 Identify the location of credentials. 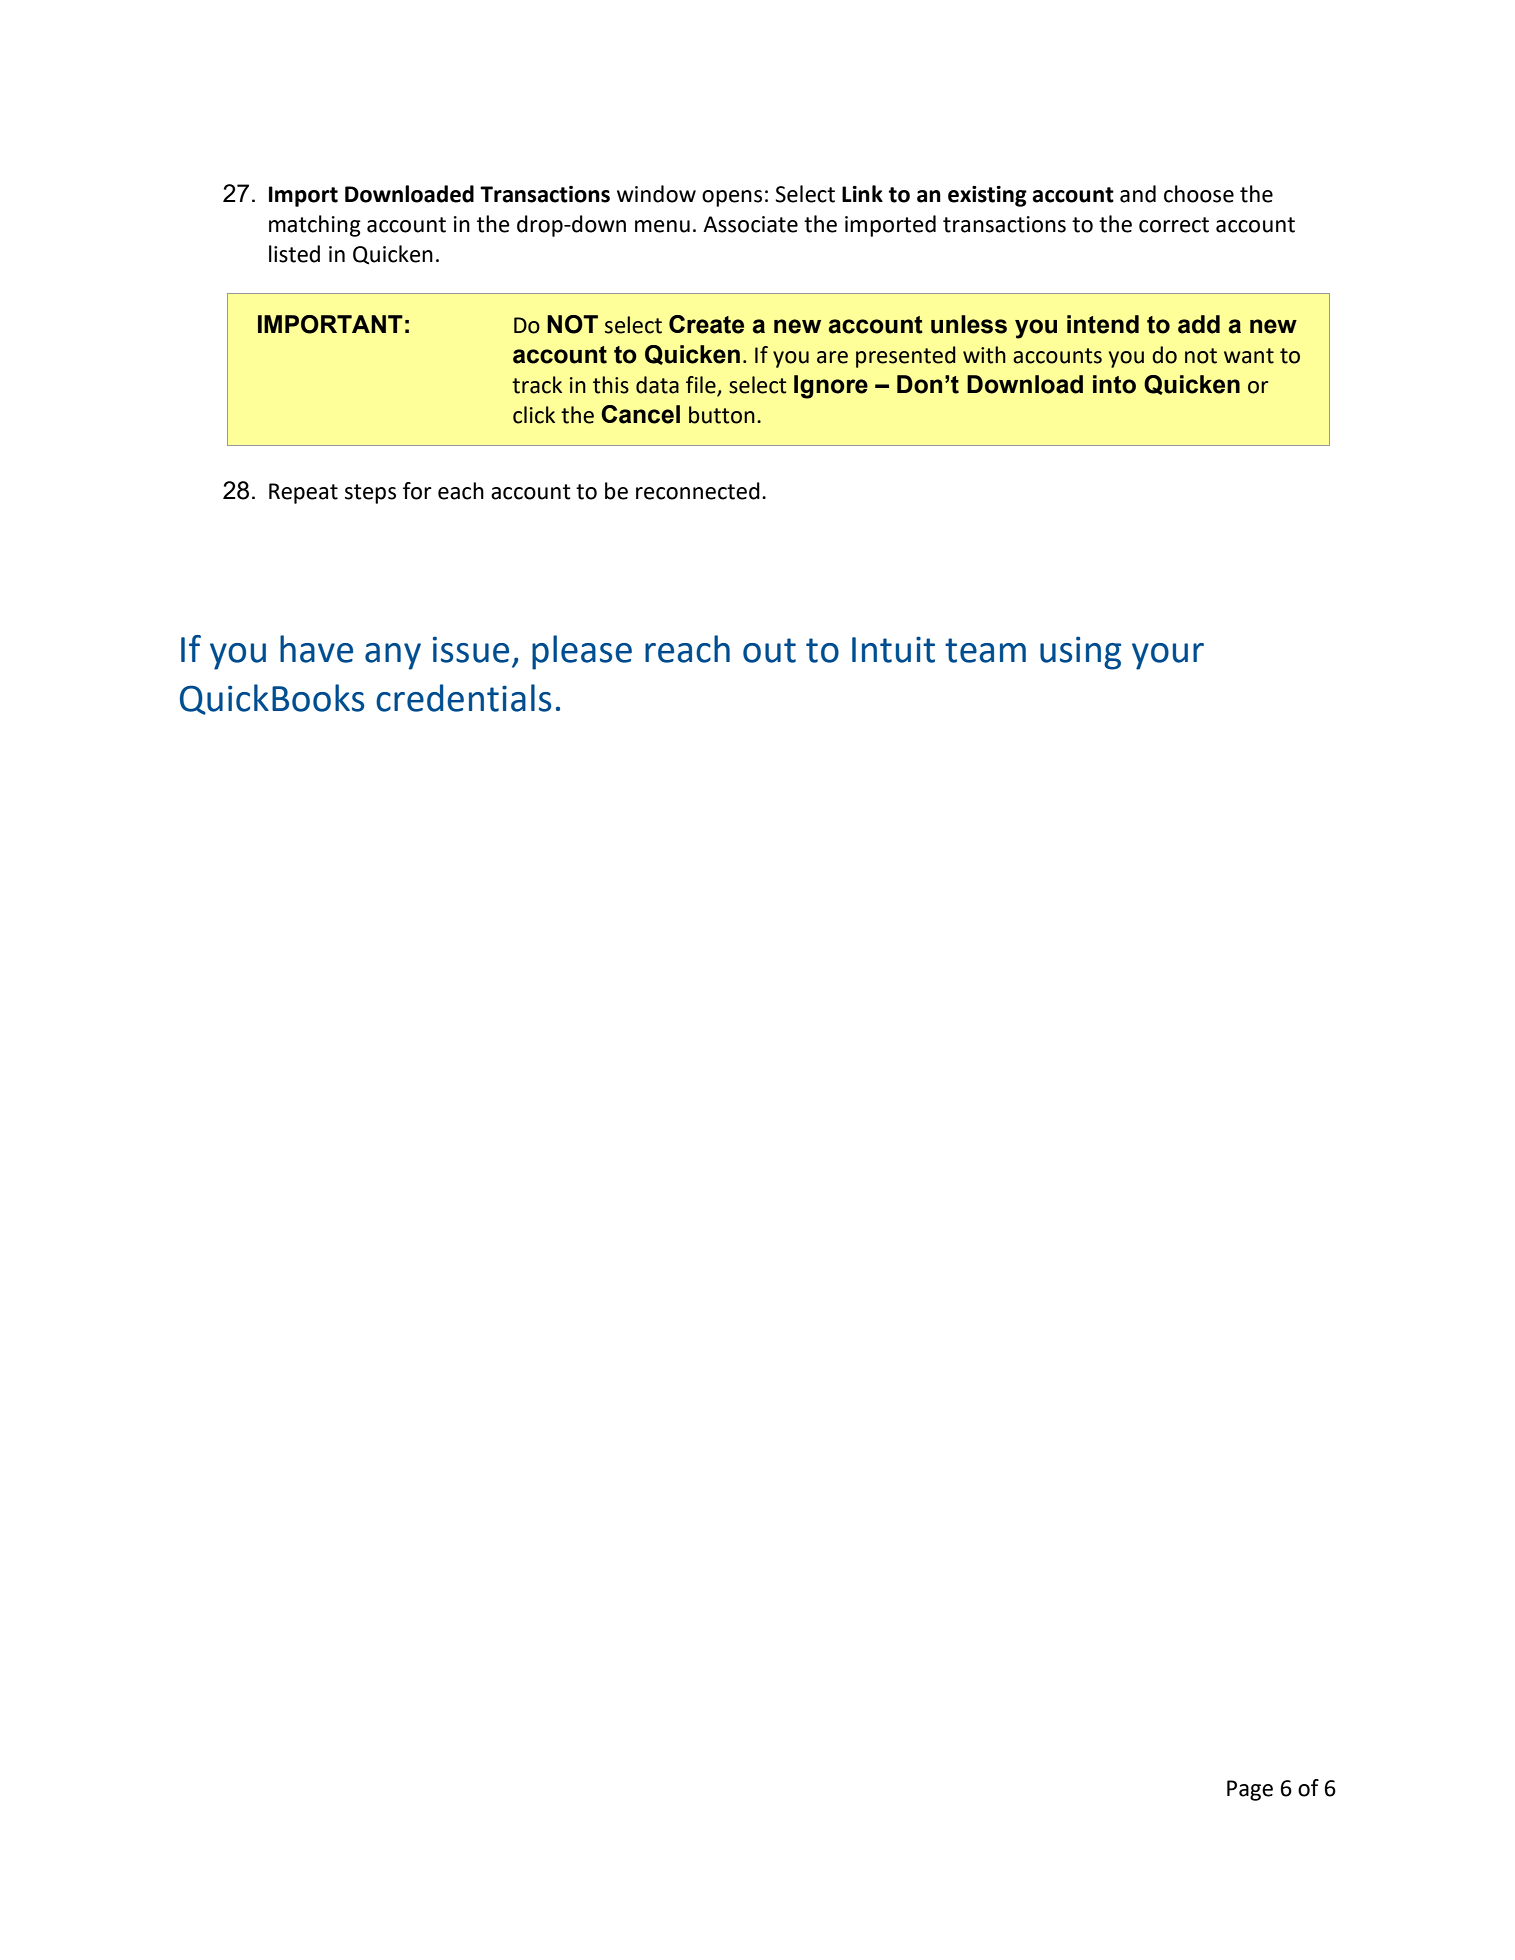
(463, 698).
